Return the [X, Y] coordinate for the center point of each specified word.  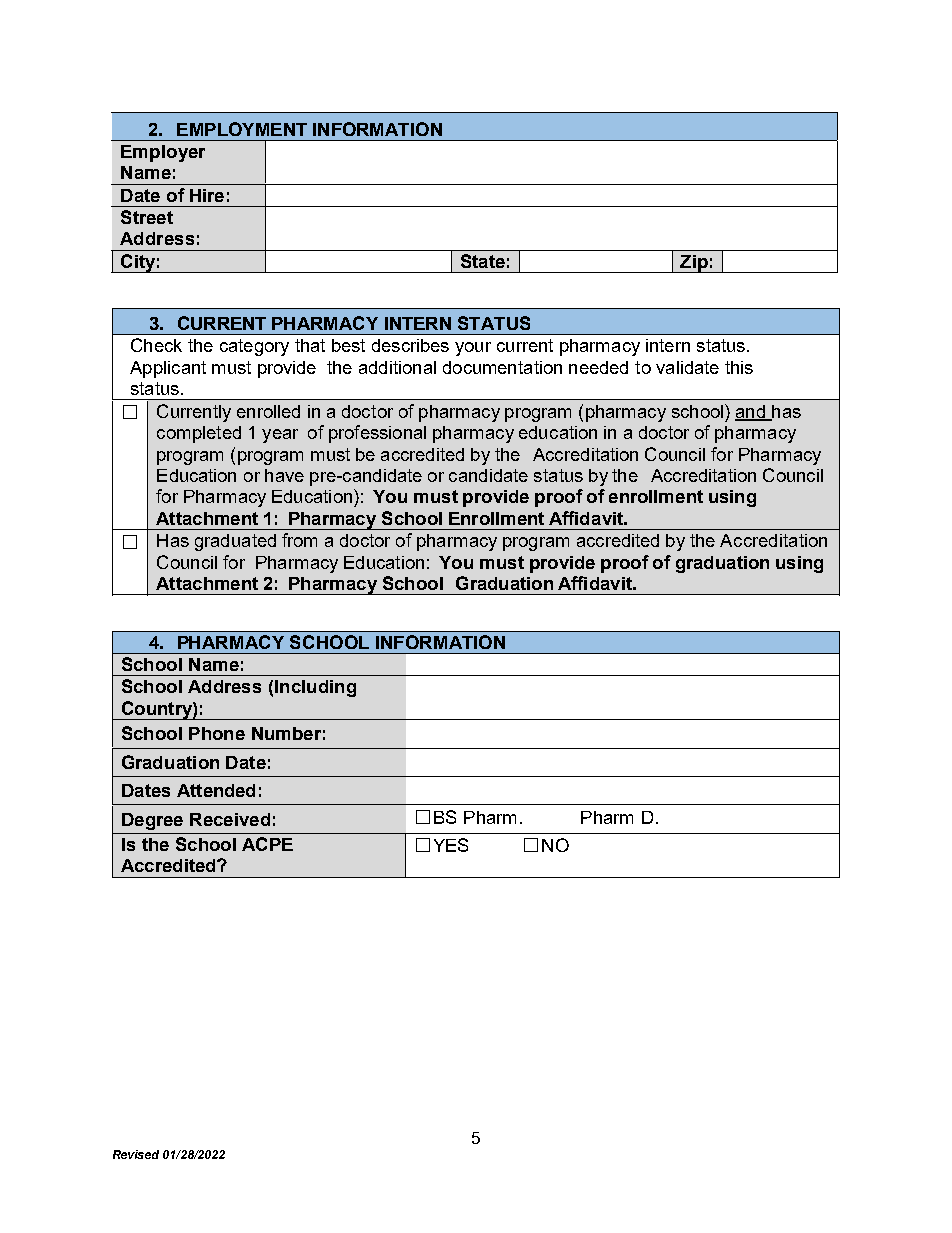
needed [598, 367]
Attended [216, 790]
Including [315, 688]
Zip [694, 264]
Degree [152, 821]
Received [230, 819]
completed [199, 434]
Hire [207, 195]
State [483, 261]
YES [451, 845]
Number [286, 733]
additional [397, 367]
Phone [217, 733]
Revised [136, 1154]
